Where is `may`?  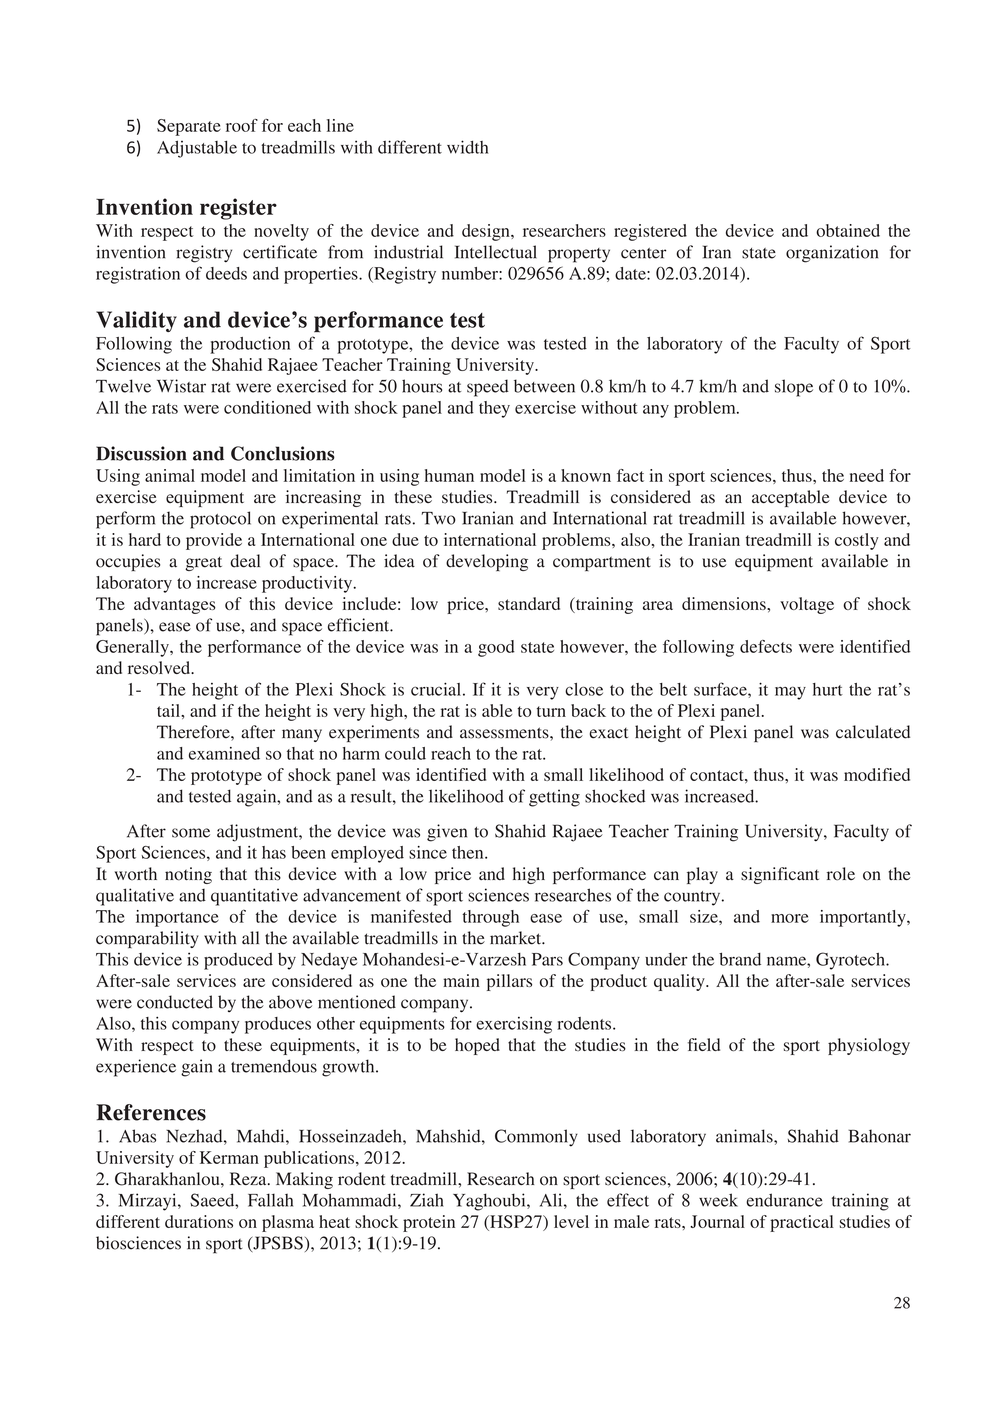
may is located at coordinates (790, 693).
